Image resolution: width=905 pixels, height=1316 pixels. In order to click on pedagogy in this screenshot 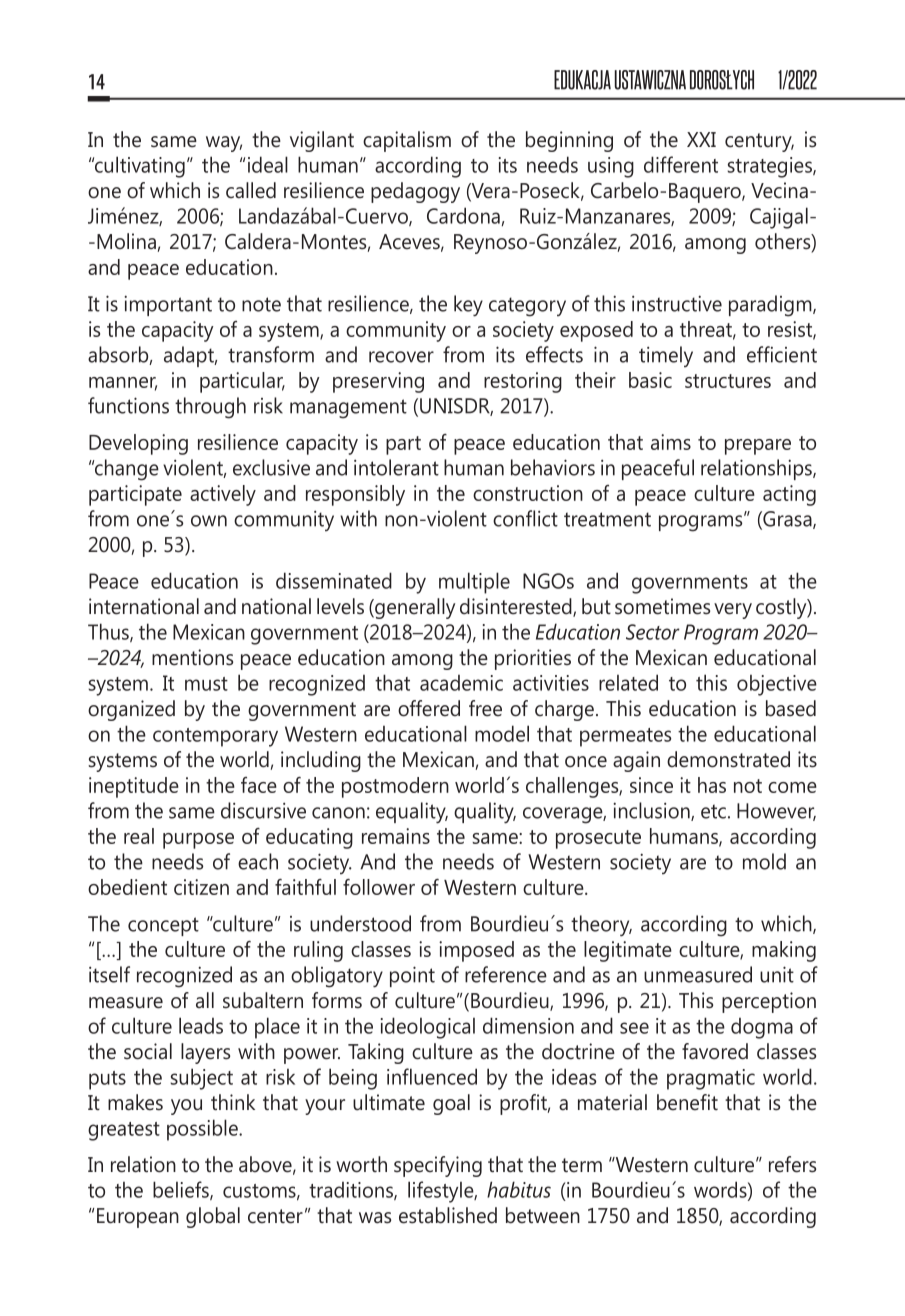, I will do `click(415, 192)`.
